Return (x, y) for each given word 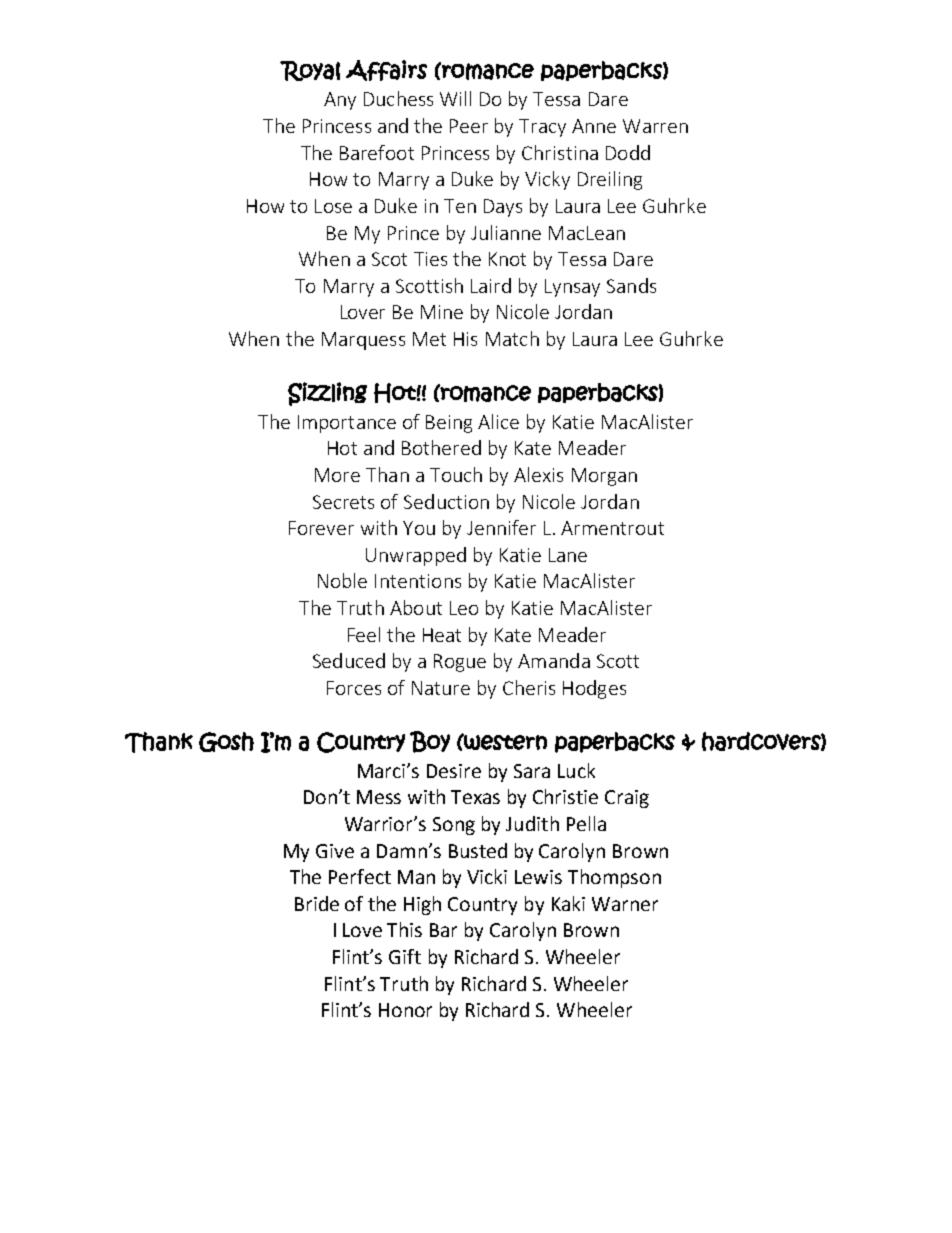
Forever (321, 528)
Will (455, 98)
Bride (317, 903)
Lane (568, 555)
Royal (310, 71)
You (419, 528)
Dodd (628, 152)
